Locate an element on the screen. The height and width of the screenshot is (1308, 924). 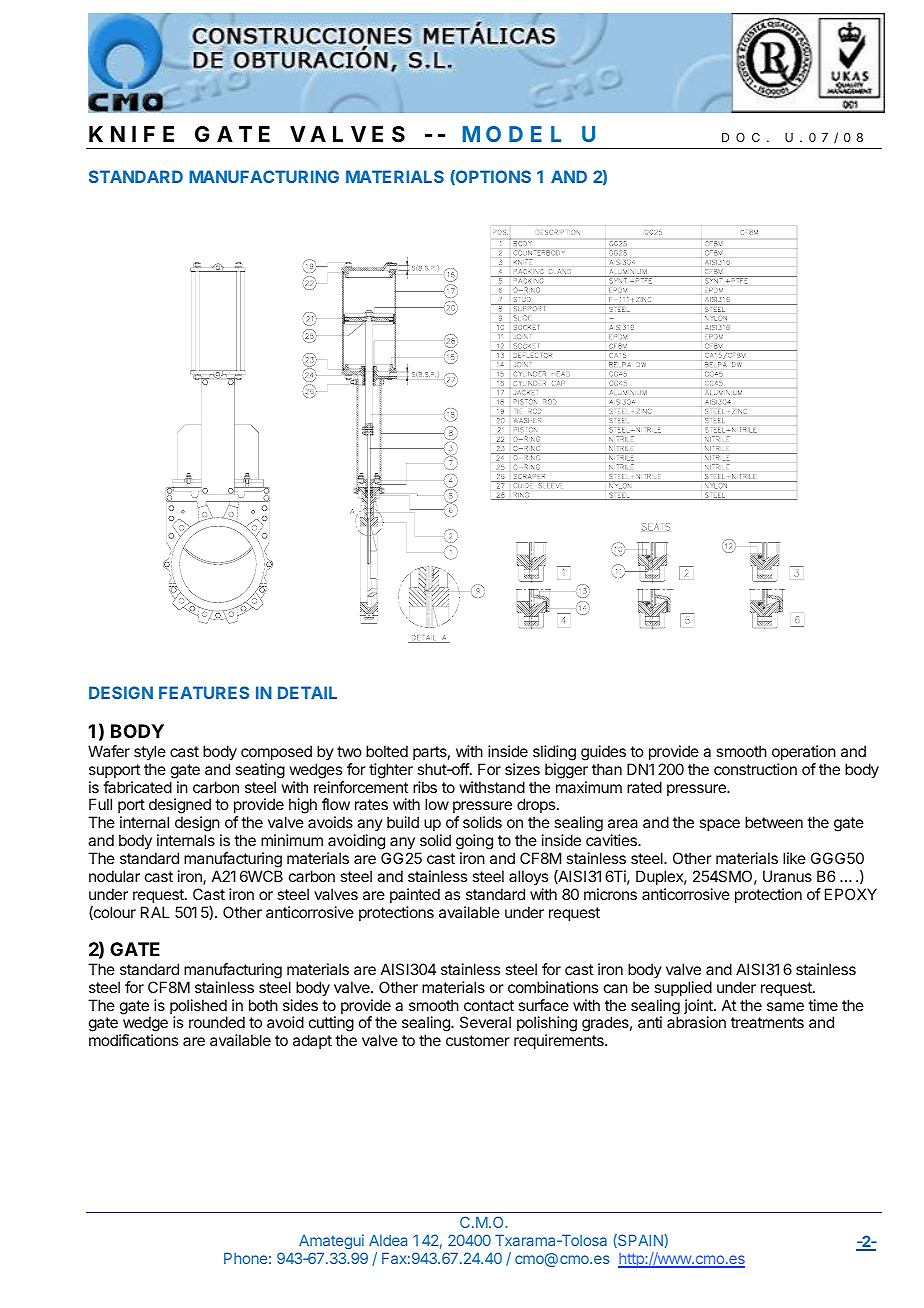
construction is located at coordinates (755, 769).
